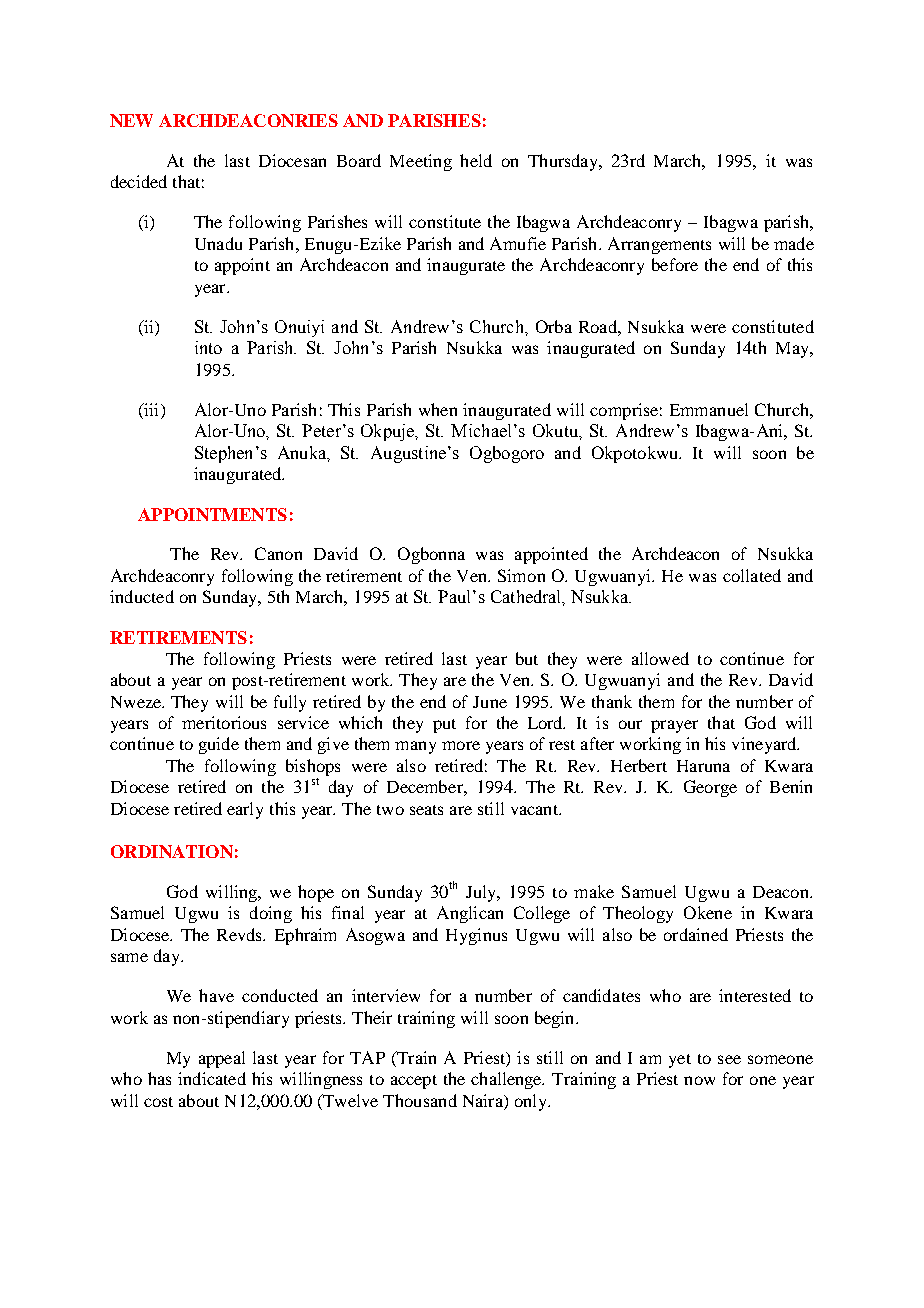 This screenshot has height=1308, width=924. What do you see at coordinates (659, 245) in the screenshot?
I see `Arrangements` at bounding box center [659, 245].
